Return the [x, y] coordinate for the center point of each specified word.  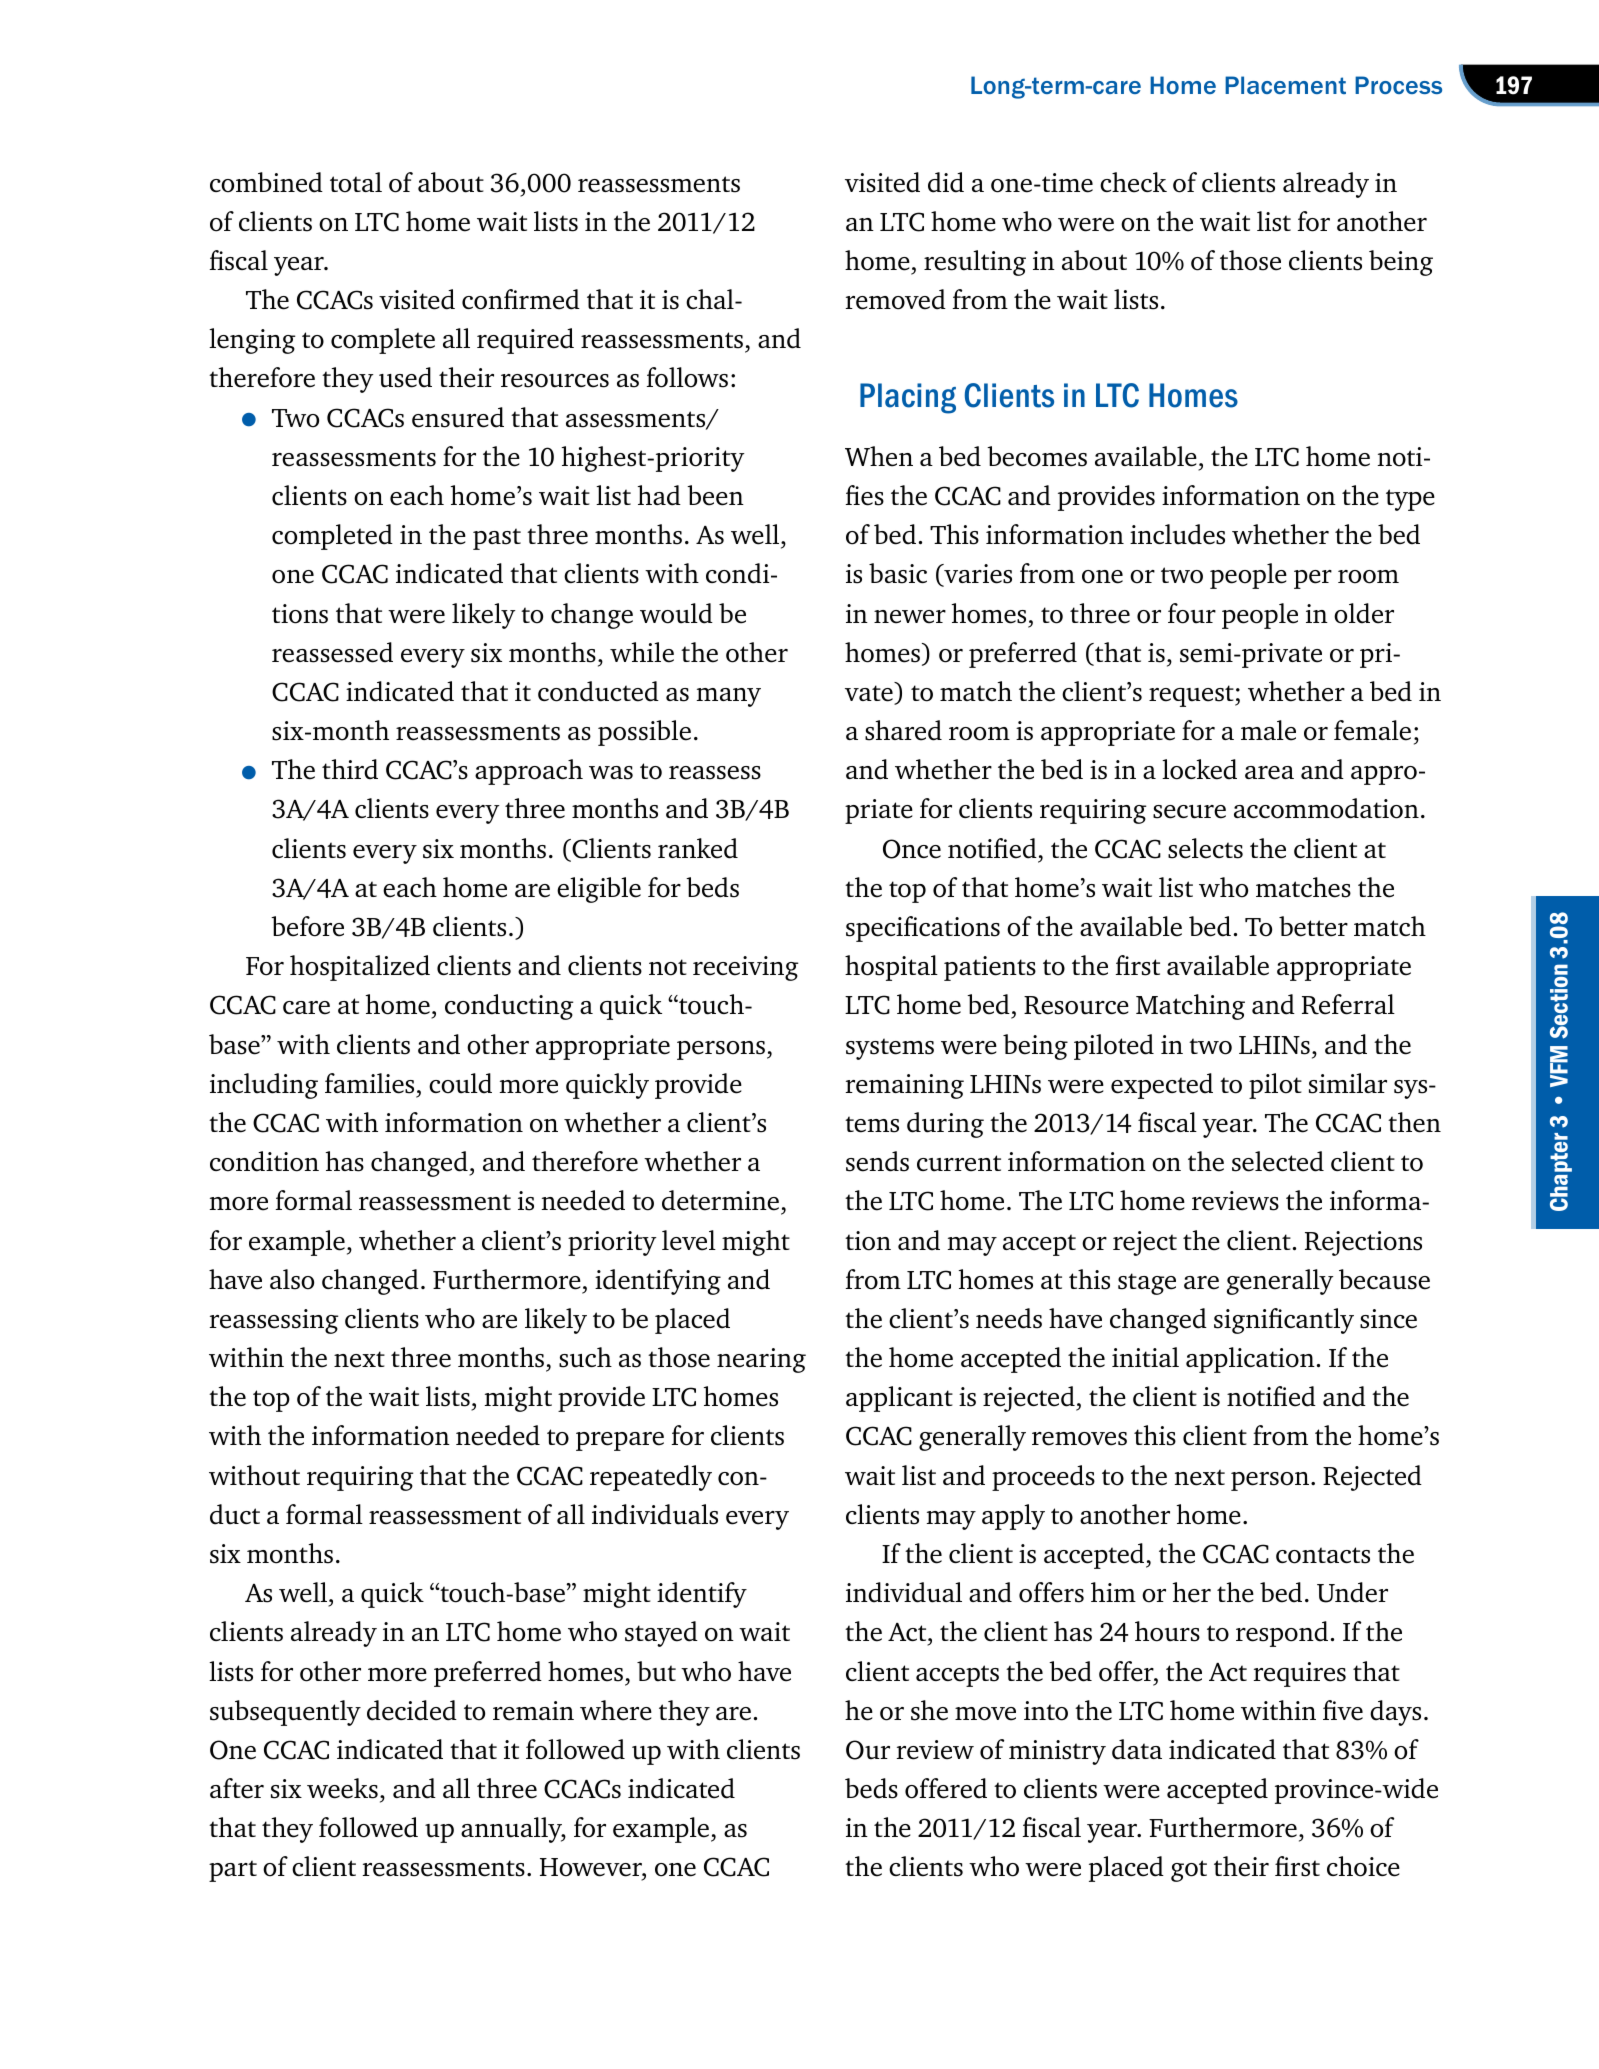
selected [1278, 1161]
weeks [342, 1788]
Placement [1285, 85]
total [356, 182]
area [1269, 773]
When [879, 456]
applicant [899, 1399]
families [369, 1083]
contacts [1323, 1555]
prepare [620, 1441]
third [350, 769]
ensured [458, 417]
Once [912, 849]
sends [877, 1161]
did [946, 182]
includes [1177, 534]
